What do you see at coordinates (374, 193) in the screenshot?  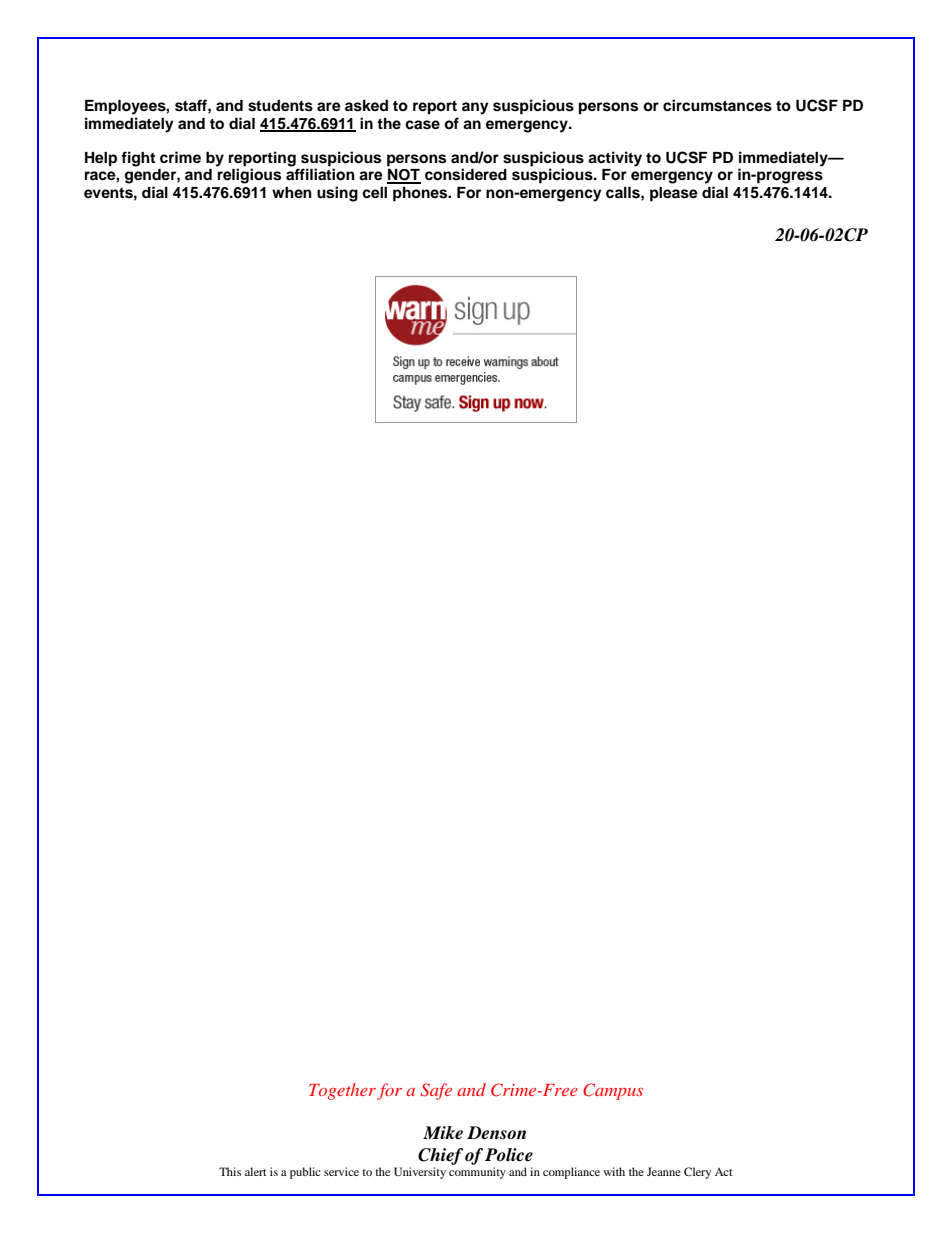 I see `cell` at bounding box center [374, 193].
